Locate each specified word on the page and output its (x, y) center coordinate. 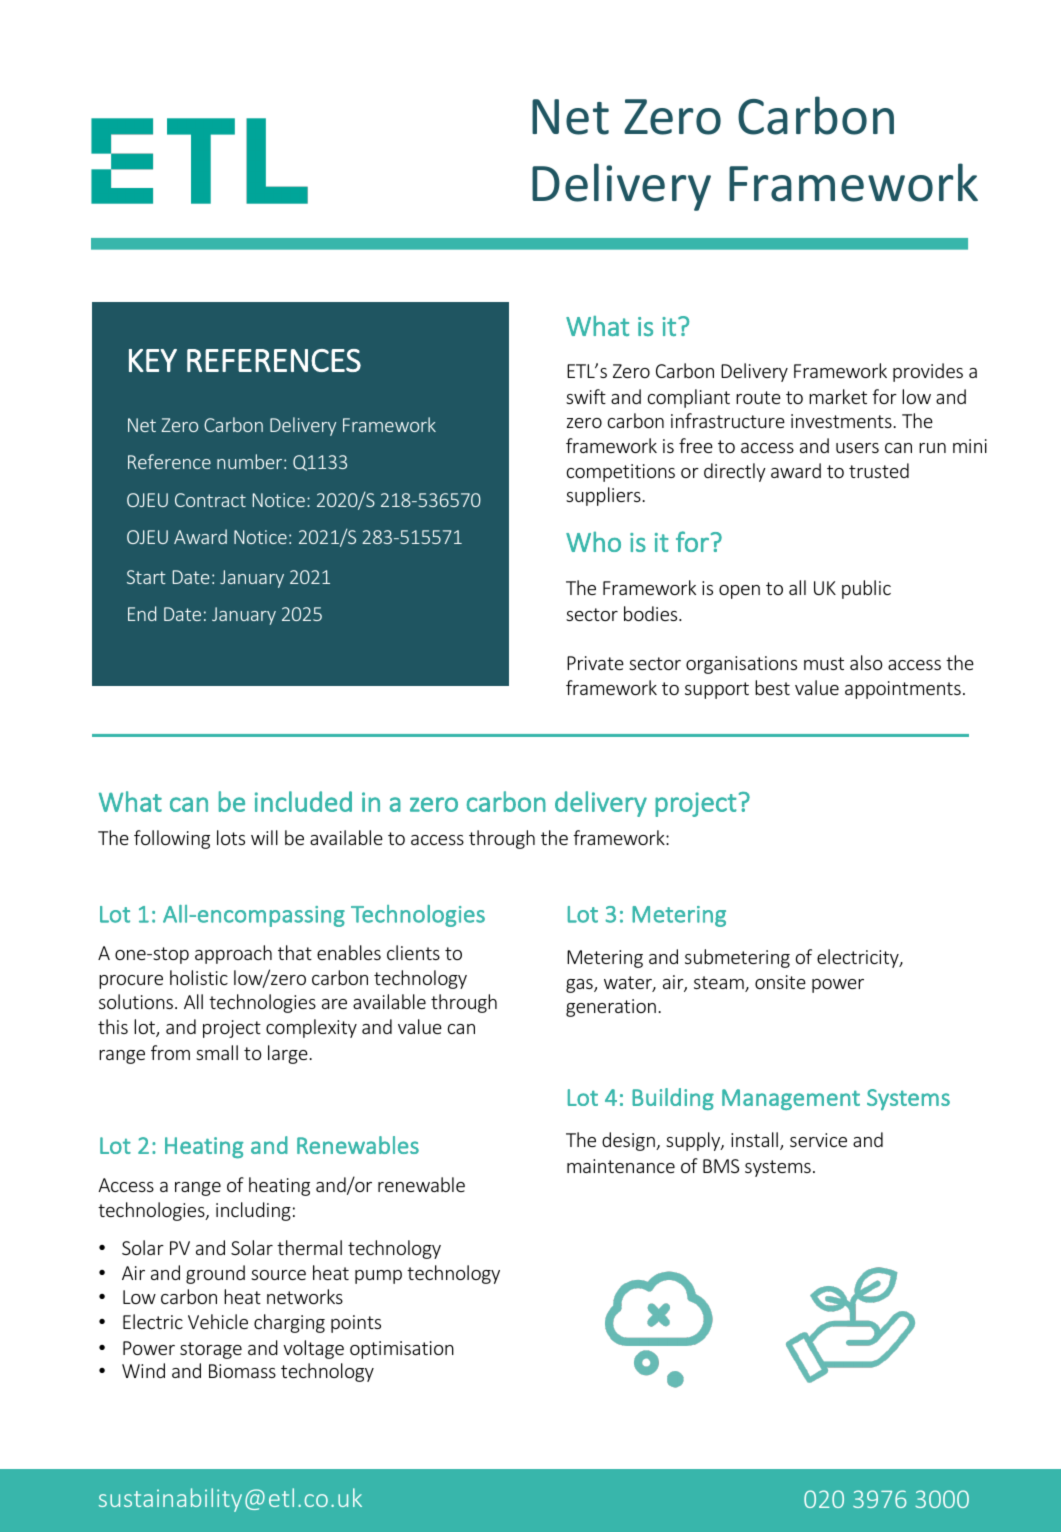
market (838, 396)
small (217, 1052)
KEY (153, 360)
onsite (780, 982)
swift (586, 396)
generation (611, 1008)
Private (595, 663)
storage (211, 1350)
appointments (903, 690)
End (142, 613)
